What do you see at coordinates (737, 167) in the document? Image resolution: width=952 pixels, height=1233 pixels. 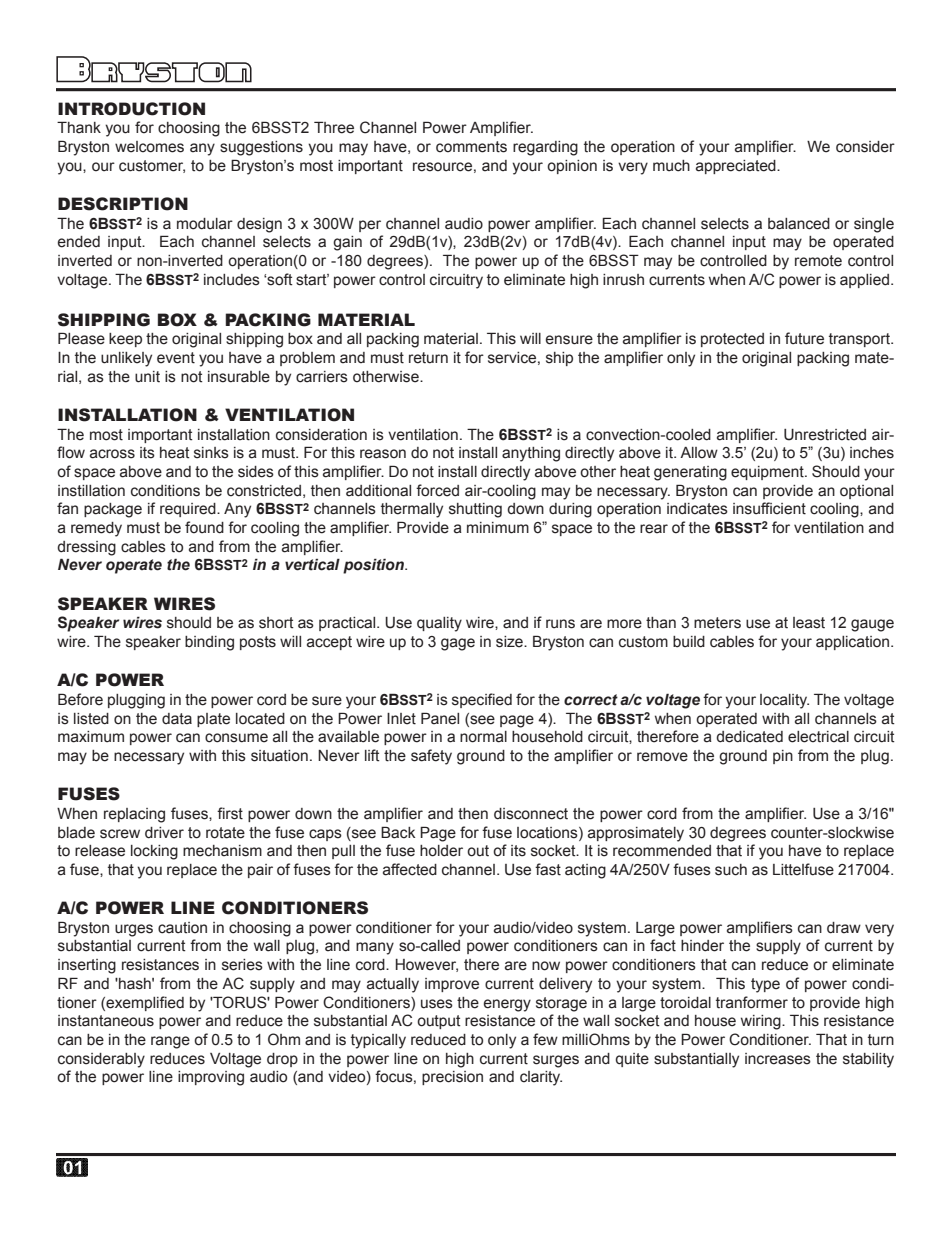 I see `appreciated` at bounding box center [737, 167].
